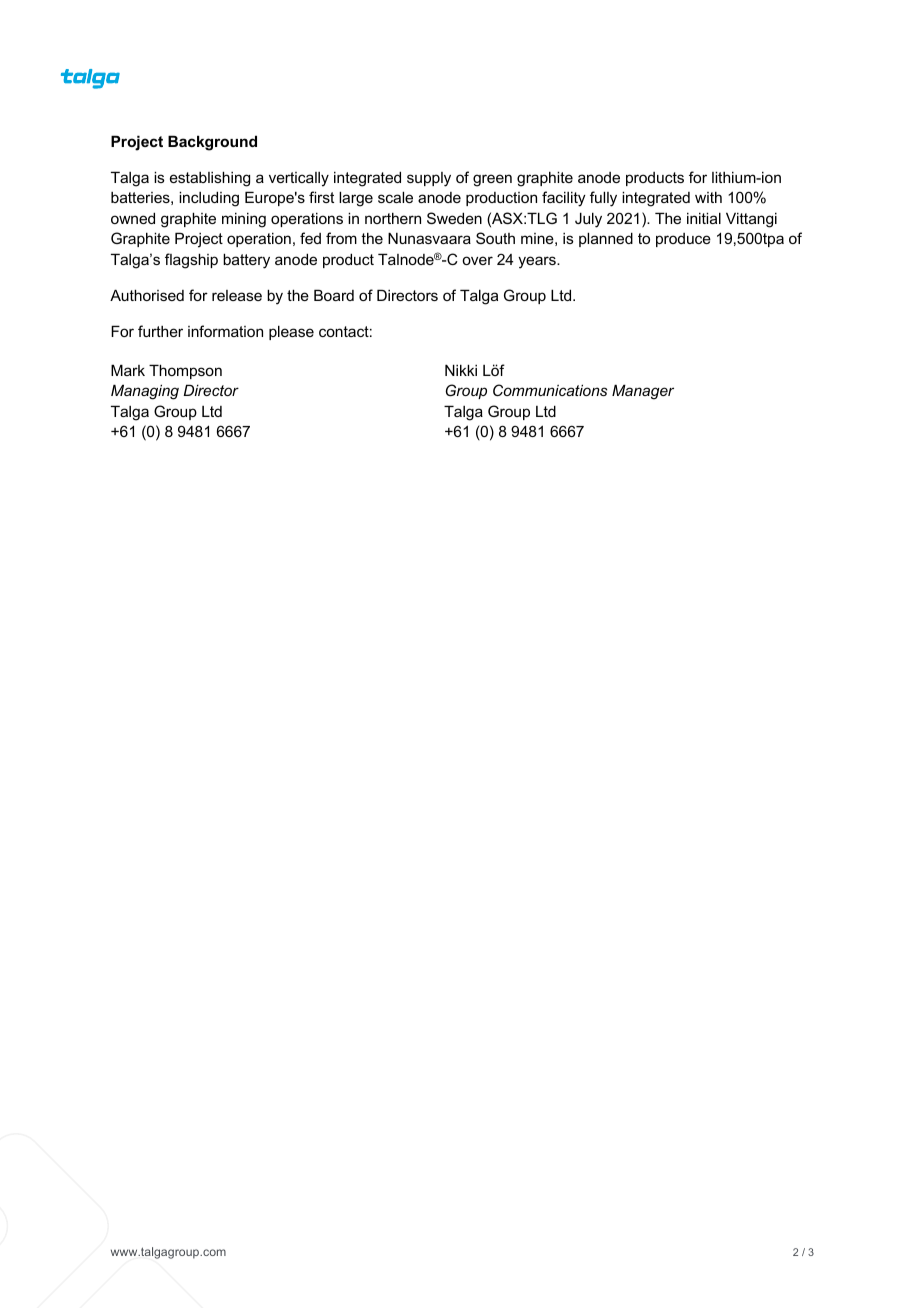 This screenshot has width=924, height=1308. What do you see at coordinates (429, 179) in the screenshot?
I see `supply` at bounding box center [429, 179].
